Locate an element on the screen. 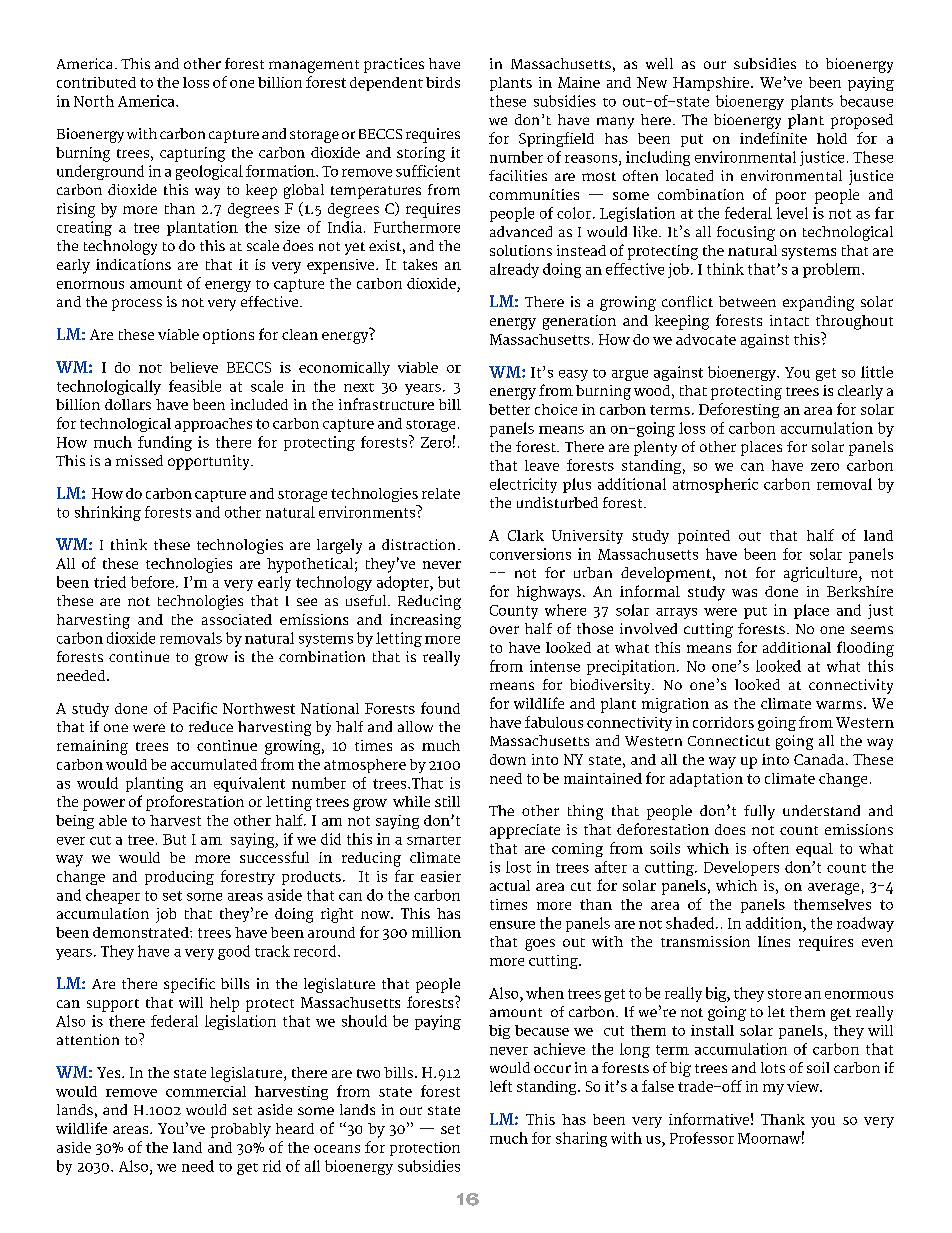  birds is located at coordinates (443, 82).
